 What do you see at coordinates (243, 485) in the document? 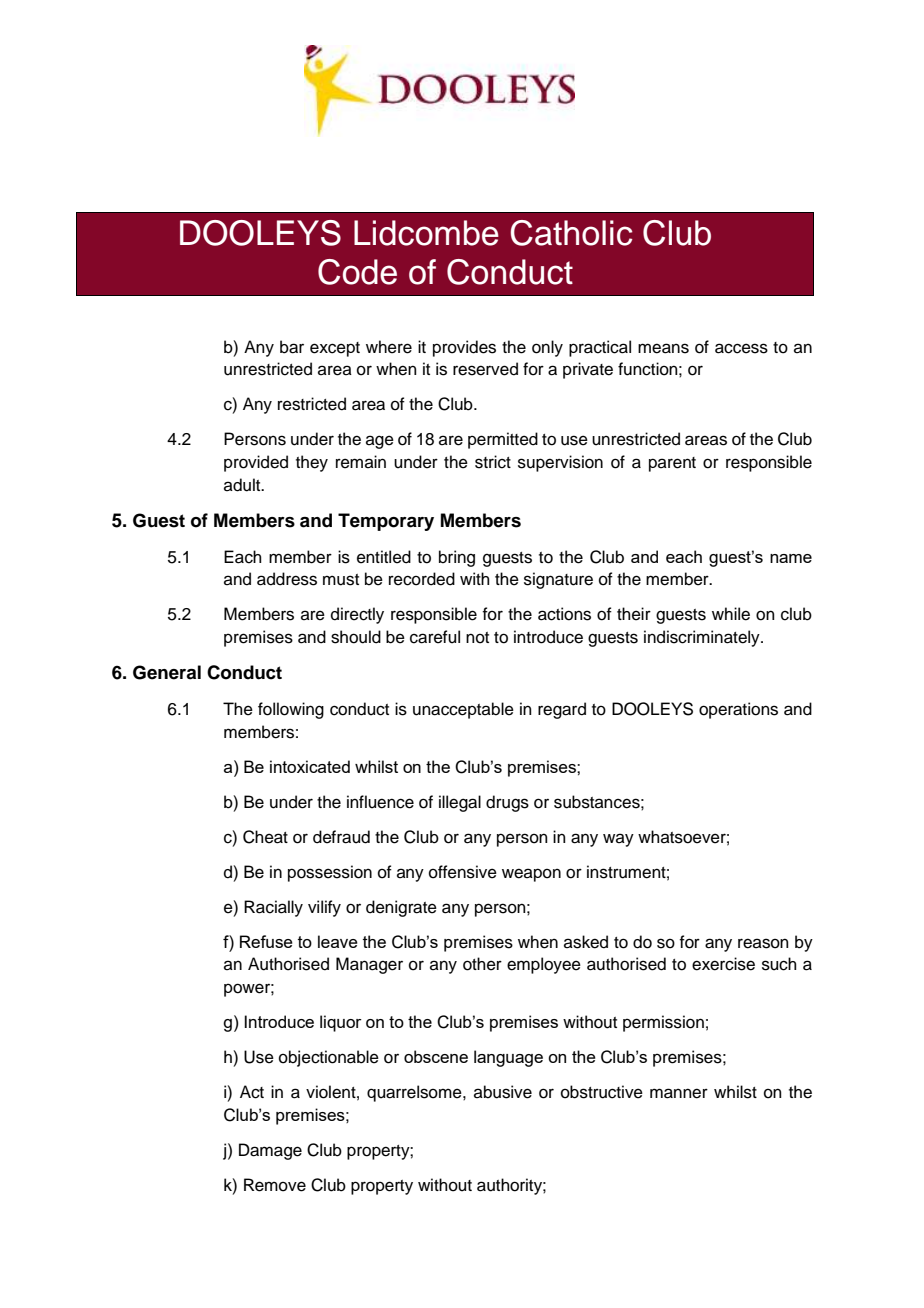
I see `adult` at bounding box center [243, 485].
